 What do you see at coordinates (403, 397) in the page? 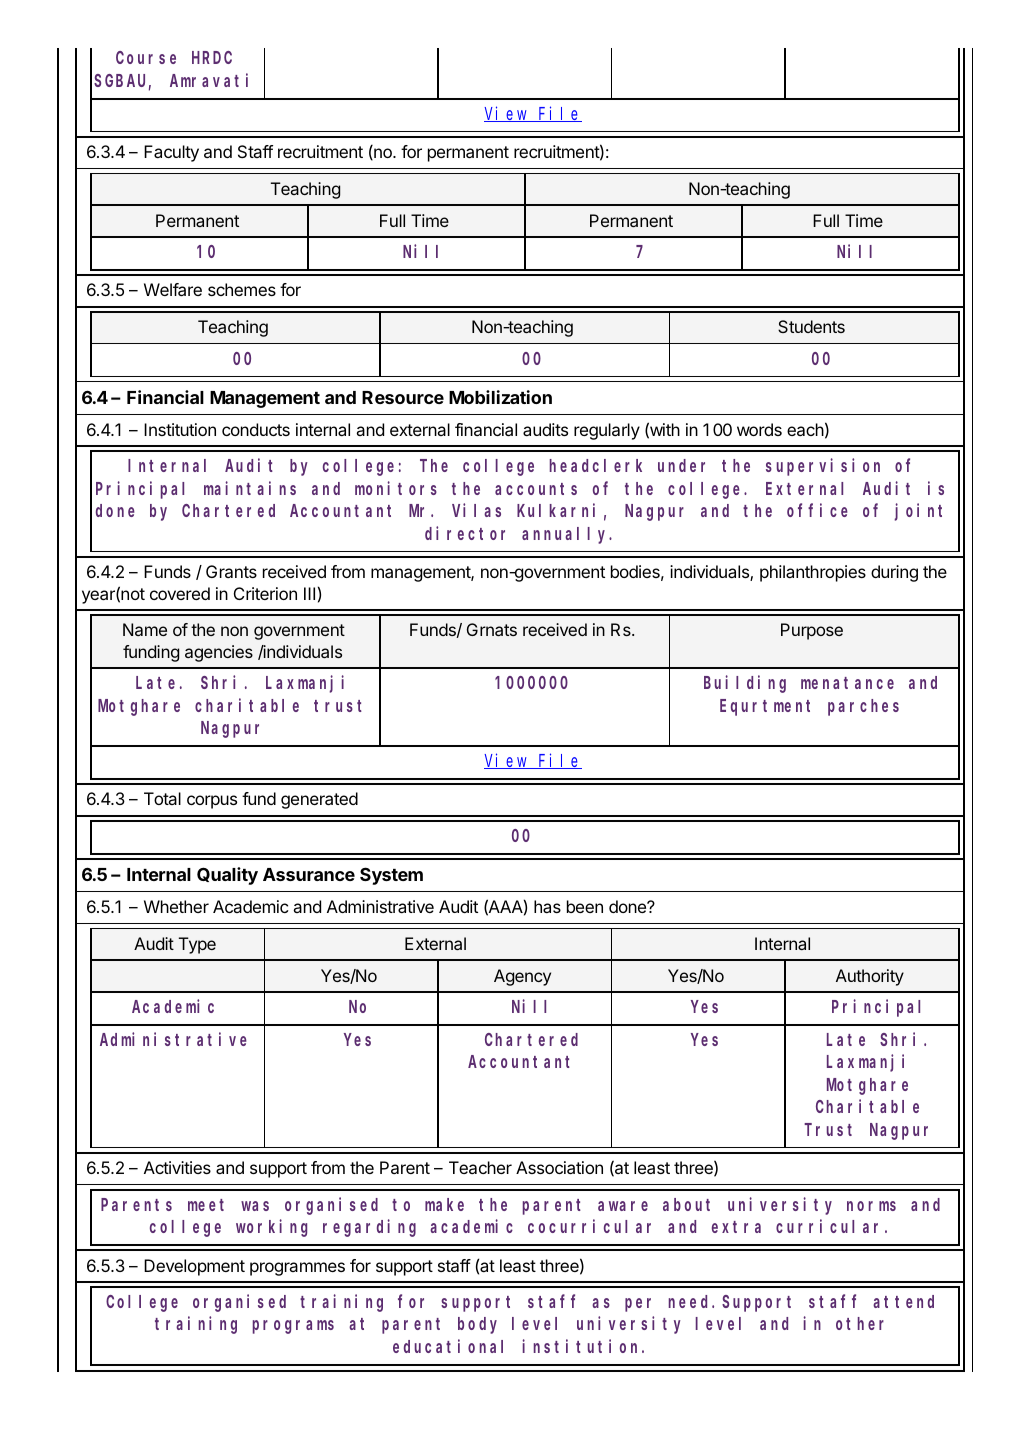
I see `Resource` at bounding box center [403, 397].
